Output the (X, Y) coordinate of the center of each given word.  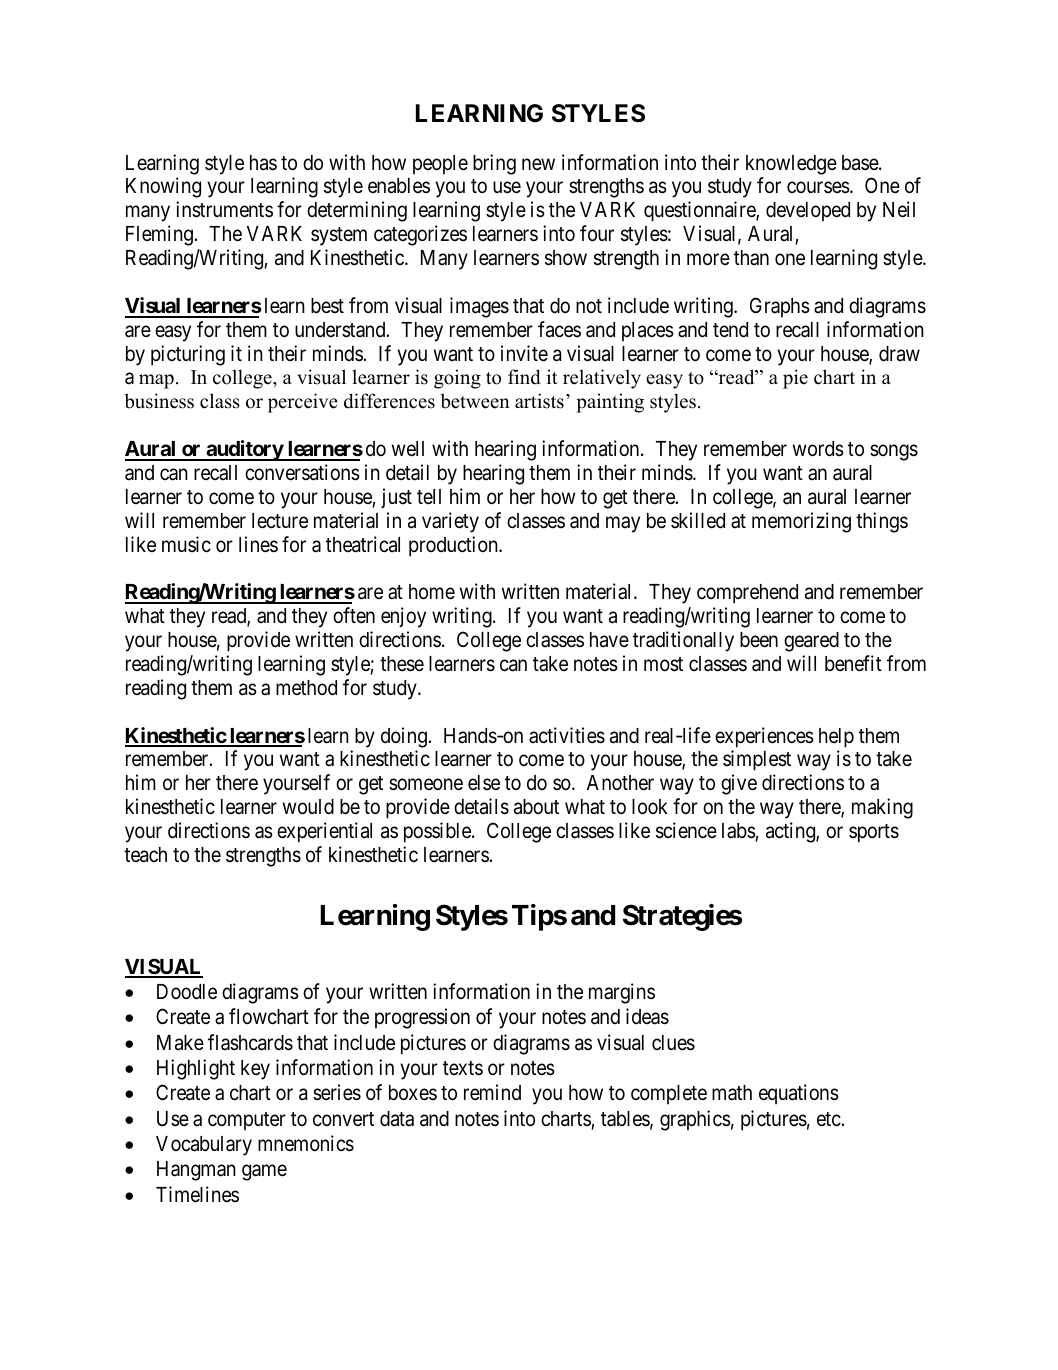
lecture (280, 521)
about (536, 807)
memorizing (801, 522)
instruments (224, 209)
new (538, 164)
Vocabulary (204, 1146)
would (308, 807)
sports (874, 833)
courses (818, 188)
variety (450, 522)
